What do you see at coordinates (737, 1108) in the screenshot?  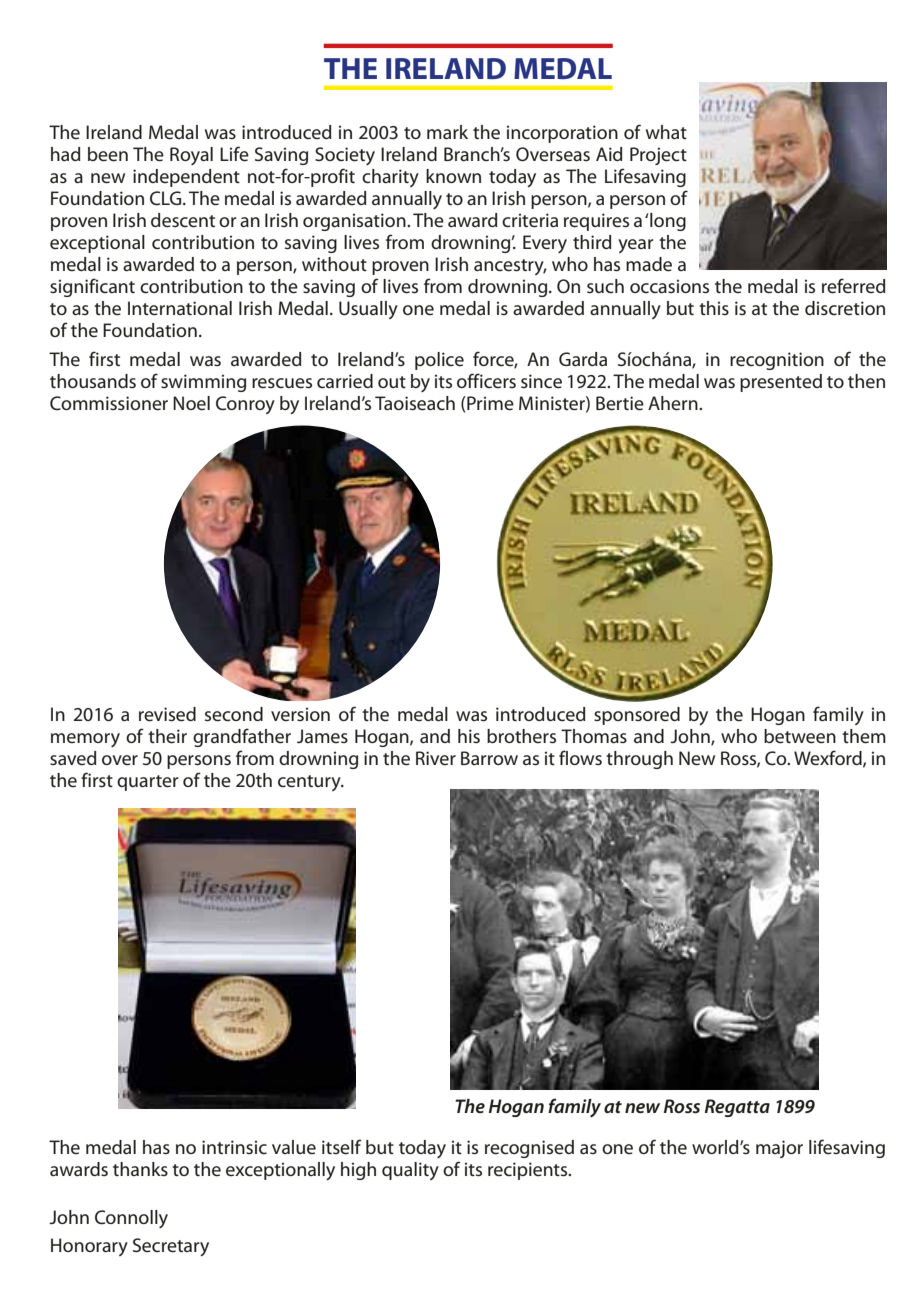 I see `Regatta` at bounding box center [737, 1108].
